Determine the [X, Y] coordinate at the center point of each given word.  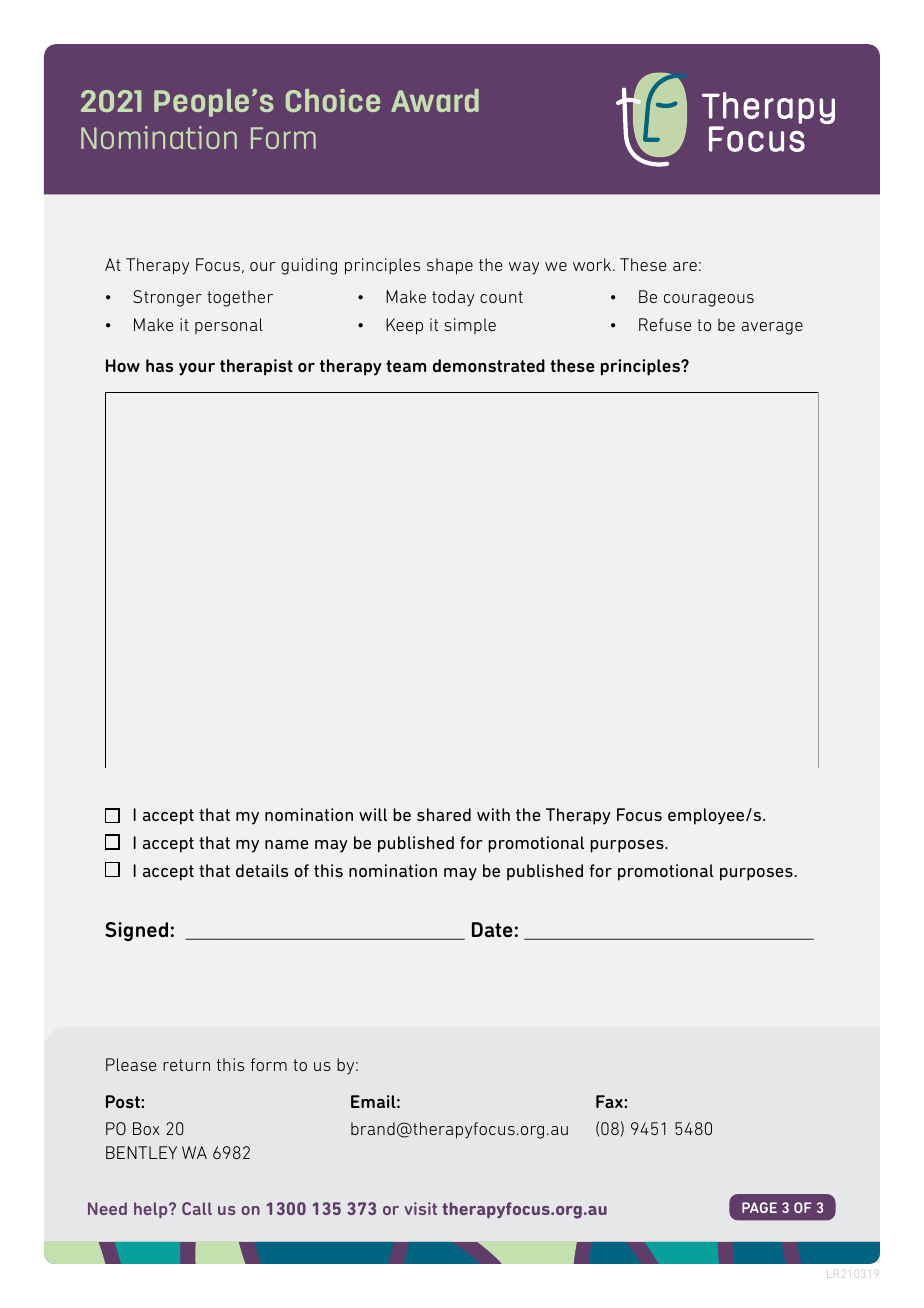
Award [435, 100]
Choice [333, 100]
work [593, 264]
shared [444, 814]
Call [197, 1208]
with [493, 814]
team [406, 366]
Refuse [665, 324]
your [197, 369]
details [262, 870]
